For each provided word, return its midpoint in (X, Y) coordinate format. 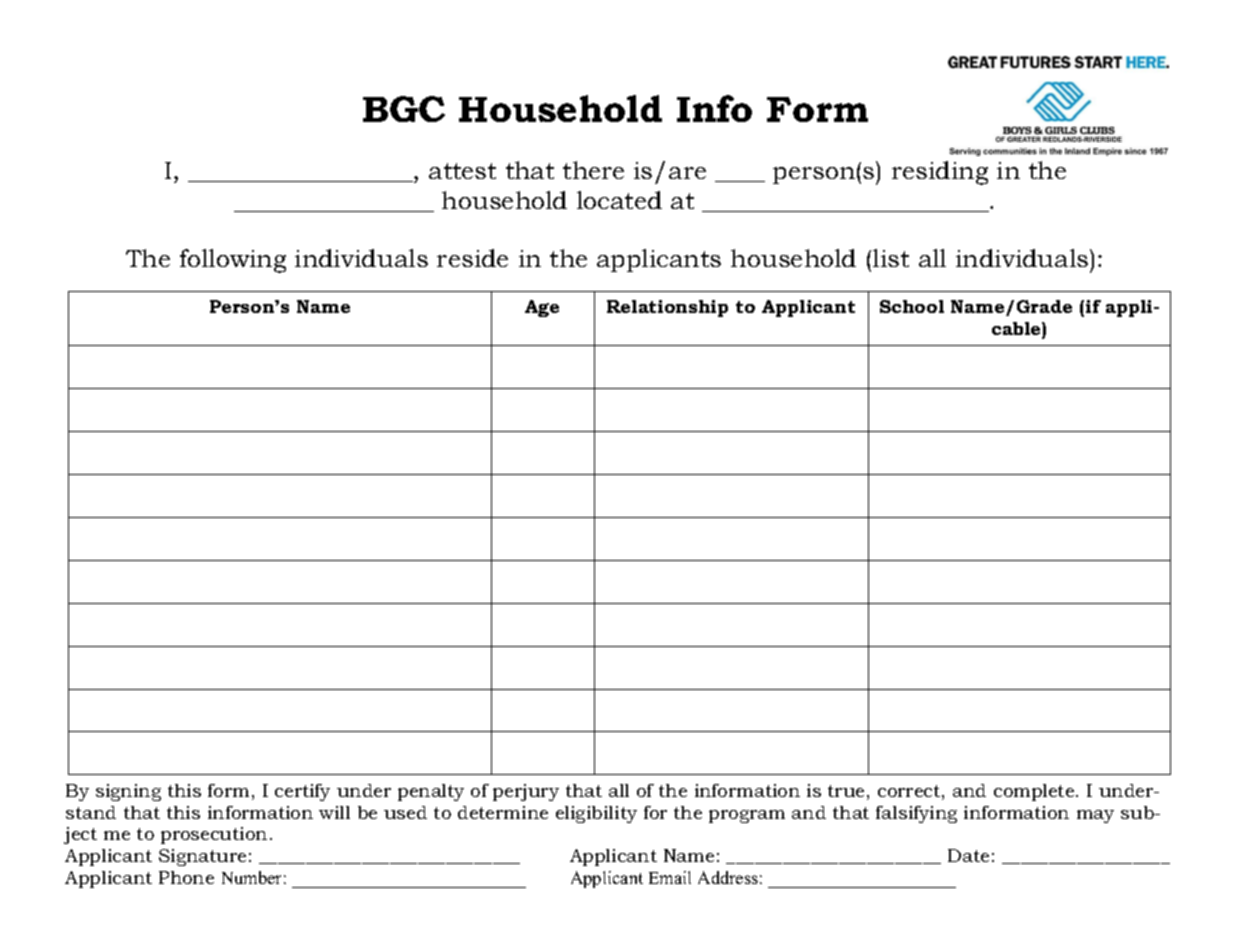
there (593, 170)
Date (968, 855)
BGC (404, 109)
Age (542, 308)
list (891, 258)
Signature (202, 857)
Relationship (667, 308)
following (233, 261)
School (912, 306)
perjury (526, 792)
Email (670, 877)
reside (472, 258)
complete (1035, 792)
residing (940, 173)
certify (302, 792)
